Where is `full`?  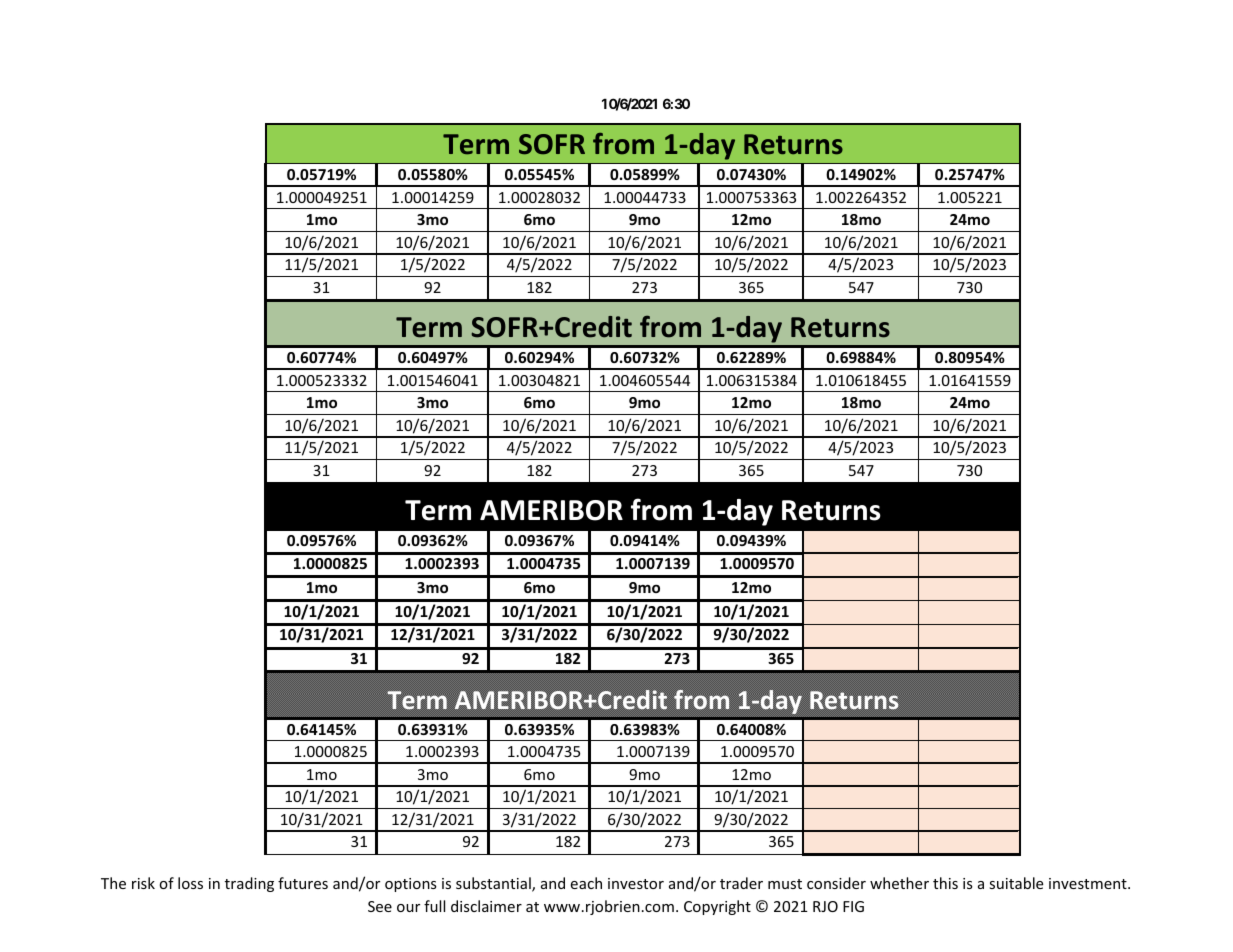 full is located at coordinates (434, 906).
